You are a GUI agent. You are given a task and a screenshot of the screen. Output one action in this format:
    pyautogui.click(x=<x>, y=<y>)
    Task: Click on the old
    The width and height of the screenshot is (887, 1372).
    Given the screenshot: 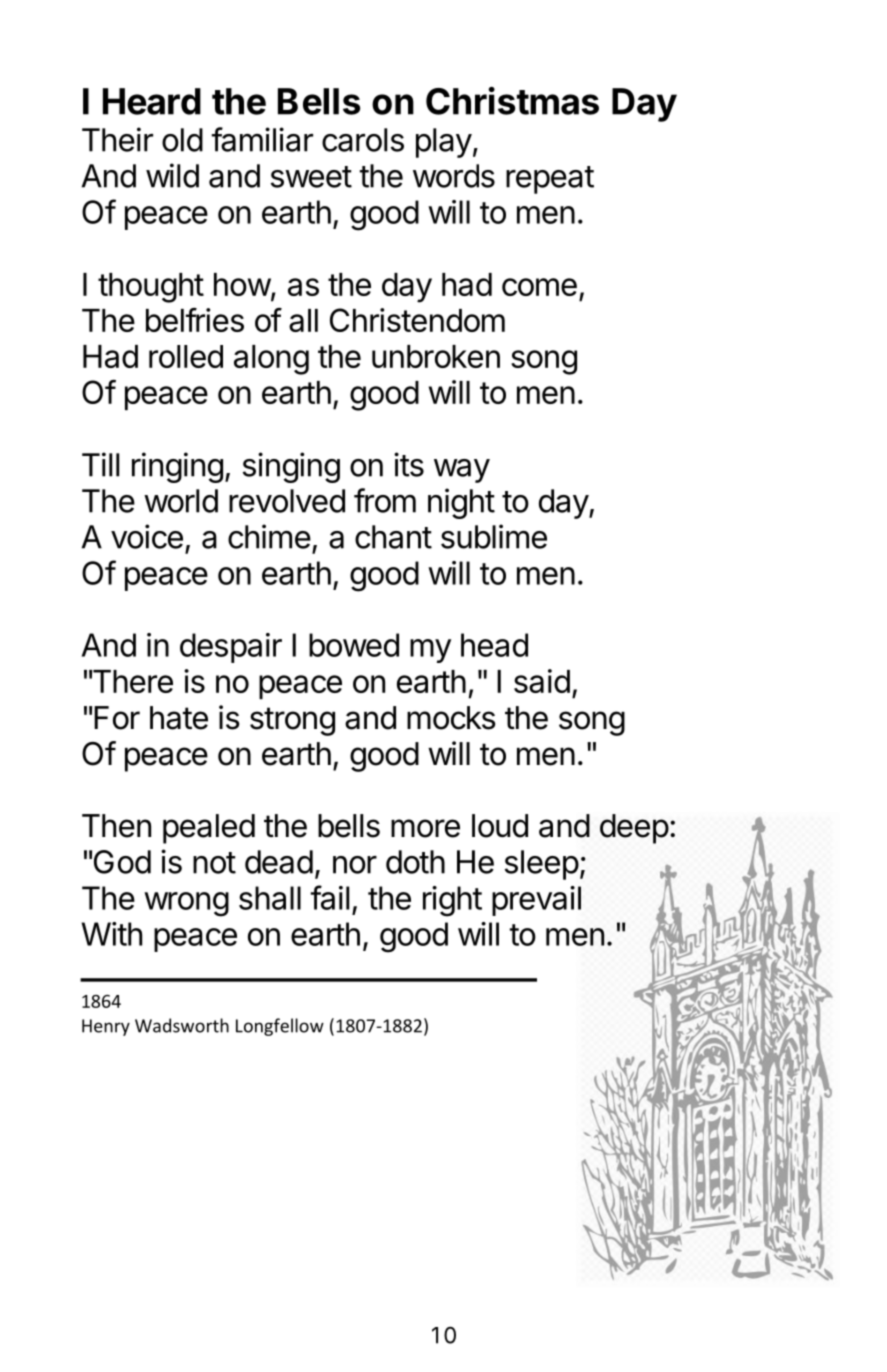 What is the action you would take?
    pyautogui.click(x=182, y=140)
